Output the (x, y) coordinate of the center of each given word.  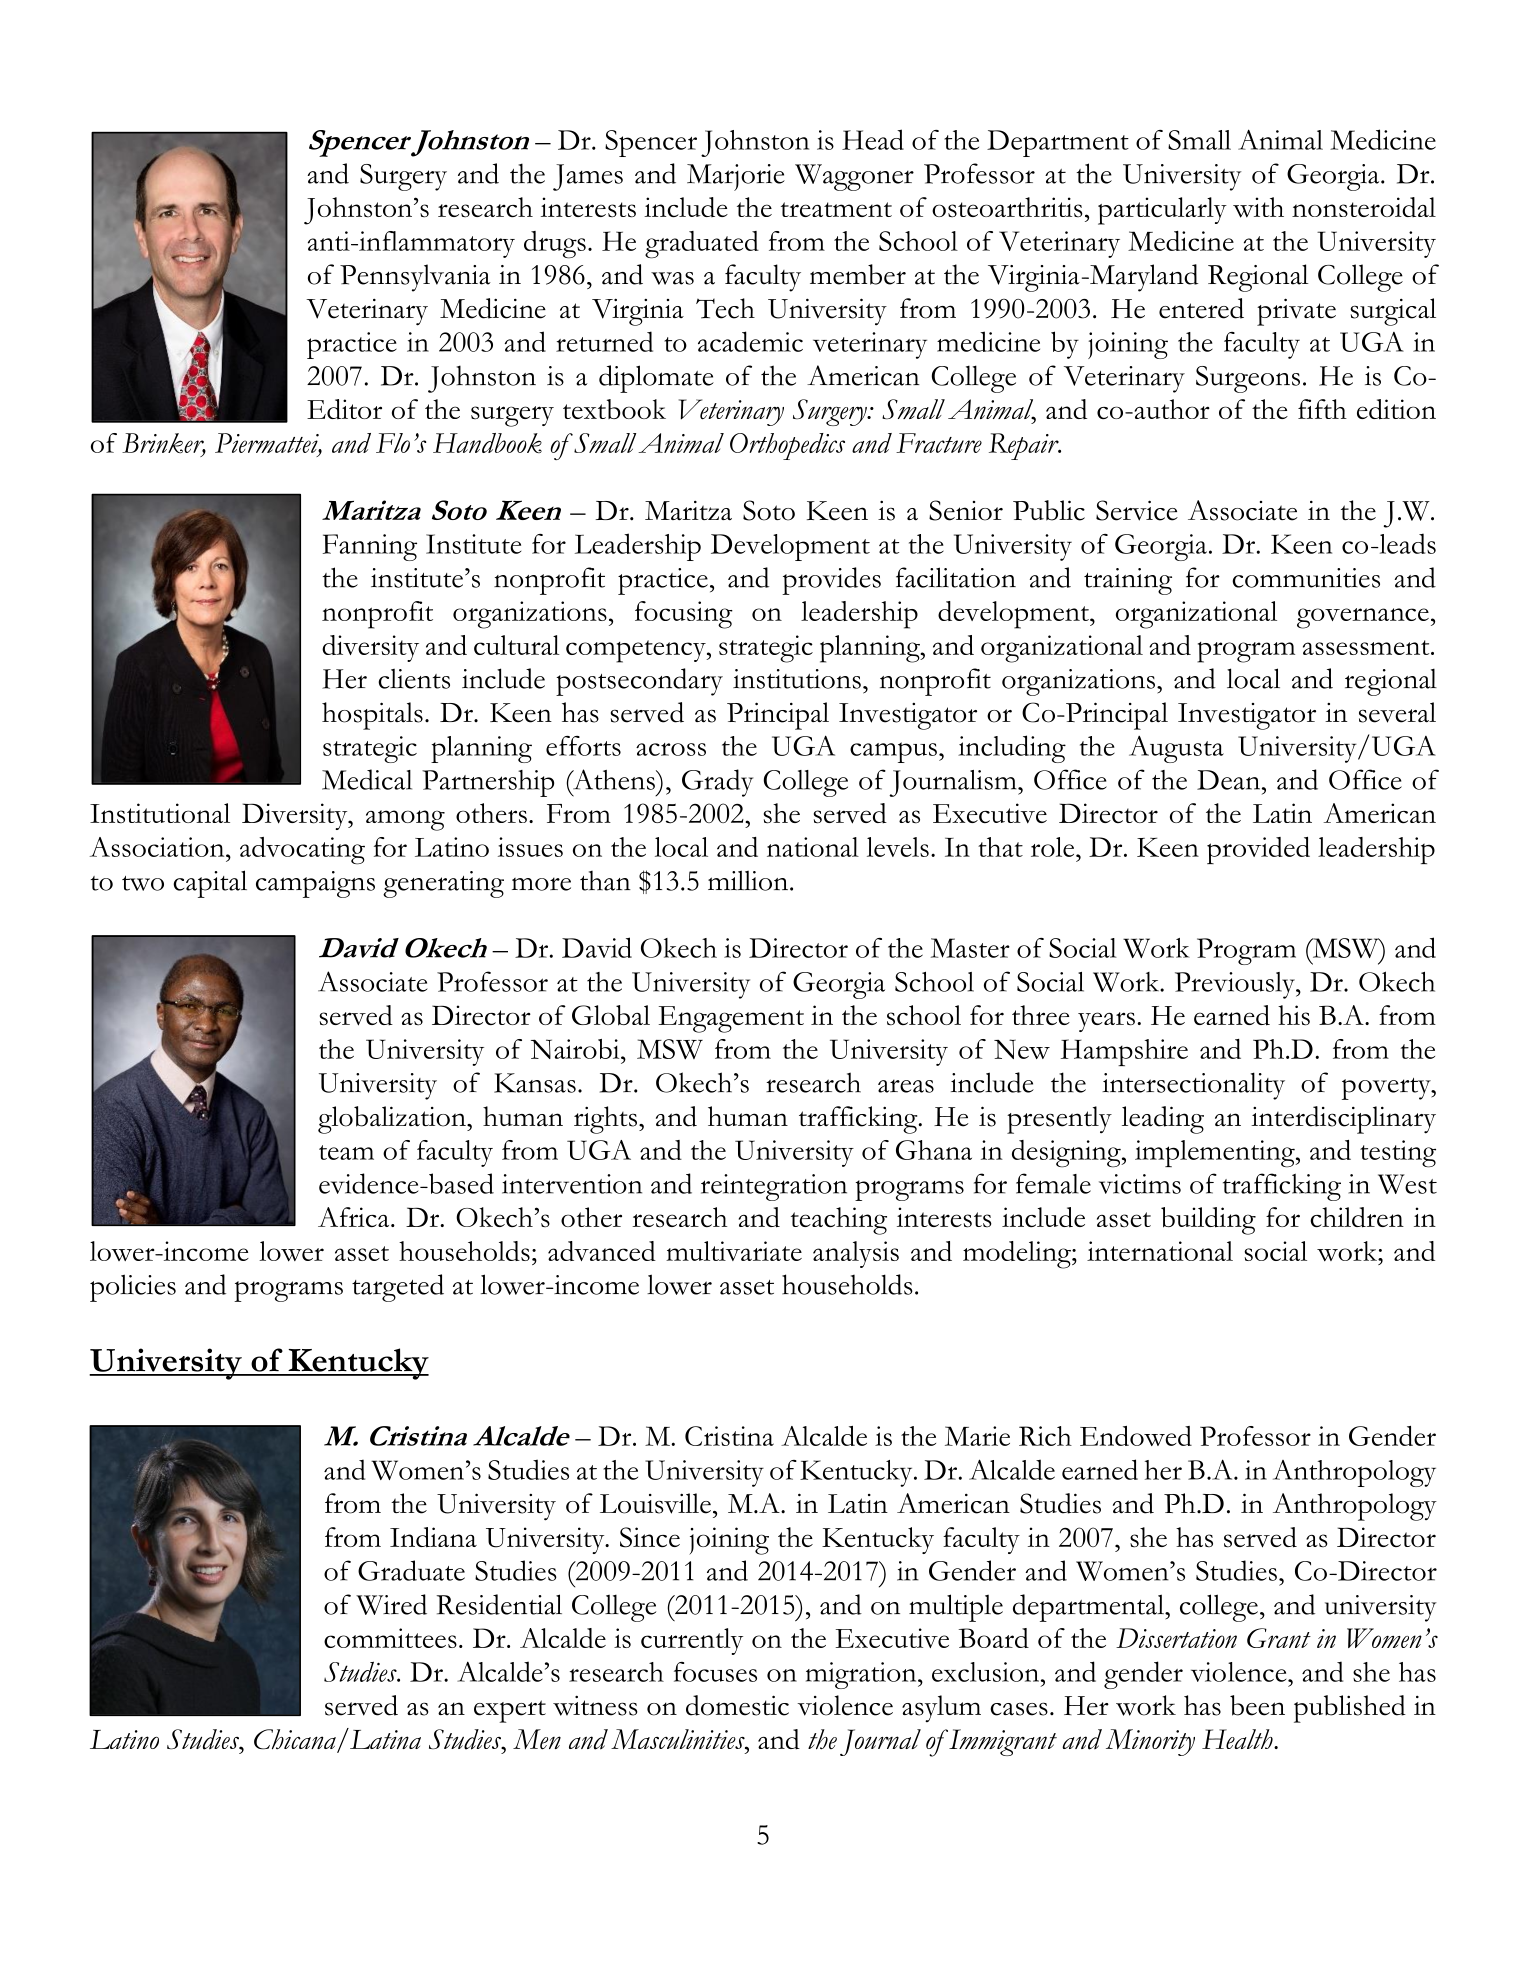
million (749, 880)
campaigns (315, 884)
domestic (737, 1705)
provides (831, 581)
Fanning (370, 547)
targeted (398, 1288)
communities (1306, 578)
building (1208, 1221)
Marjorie (736, 177)
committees (390, 1638)
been (1257, 1705)
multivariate (734, 1251)
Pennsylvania (415, 278)
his (1294, 1015)
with (1258, 207)
